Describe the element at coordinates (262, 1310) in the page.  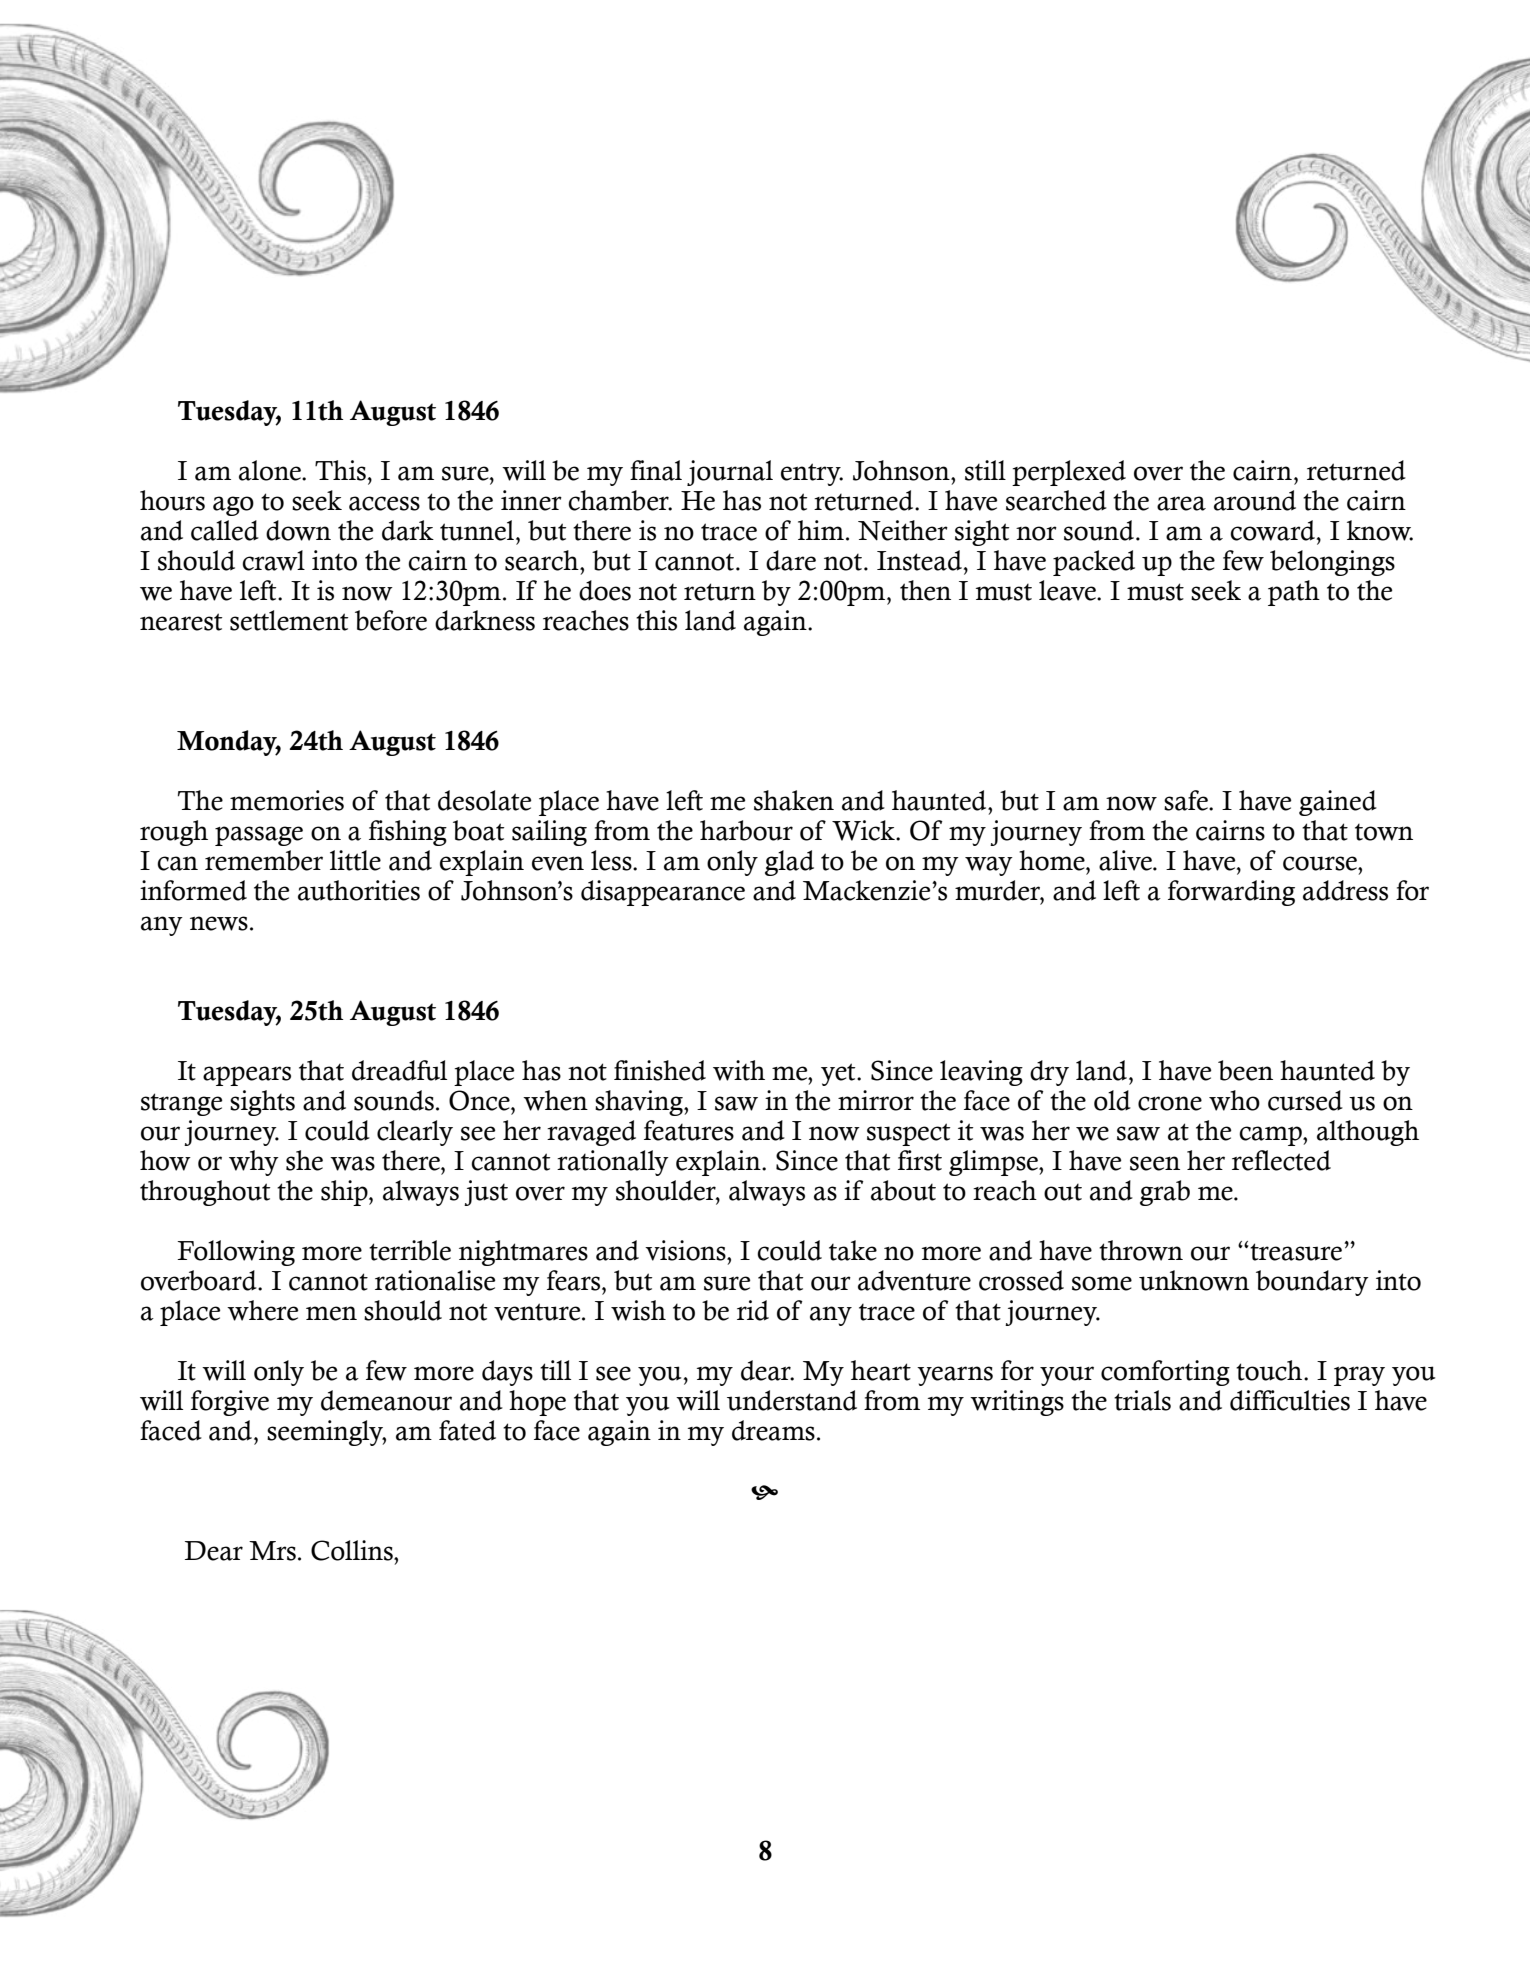
I see `where` at that location.
